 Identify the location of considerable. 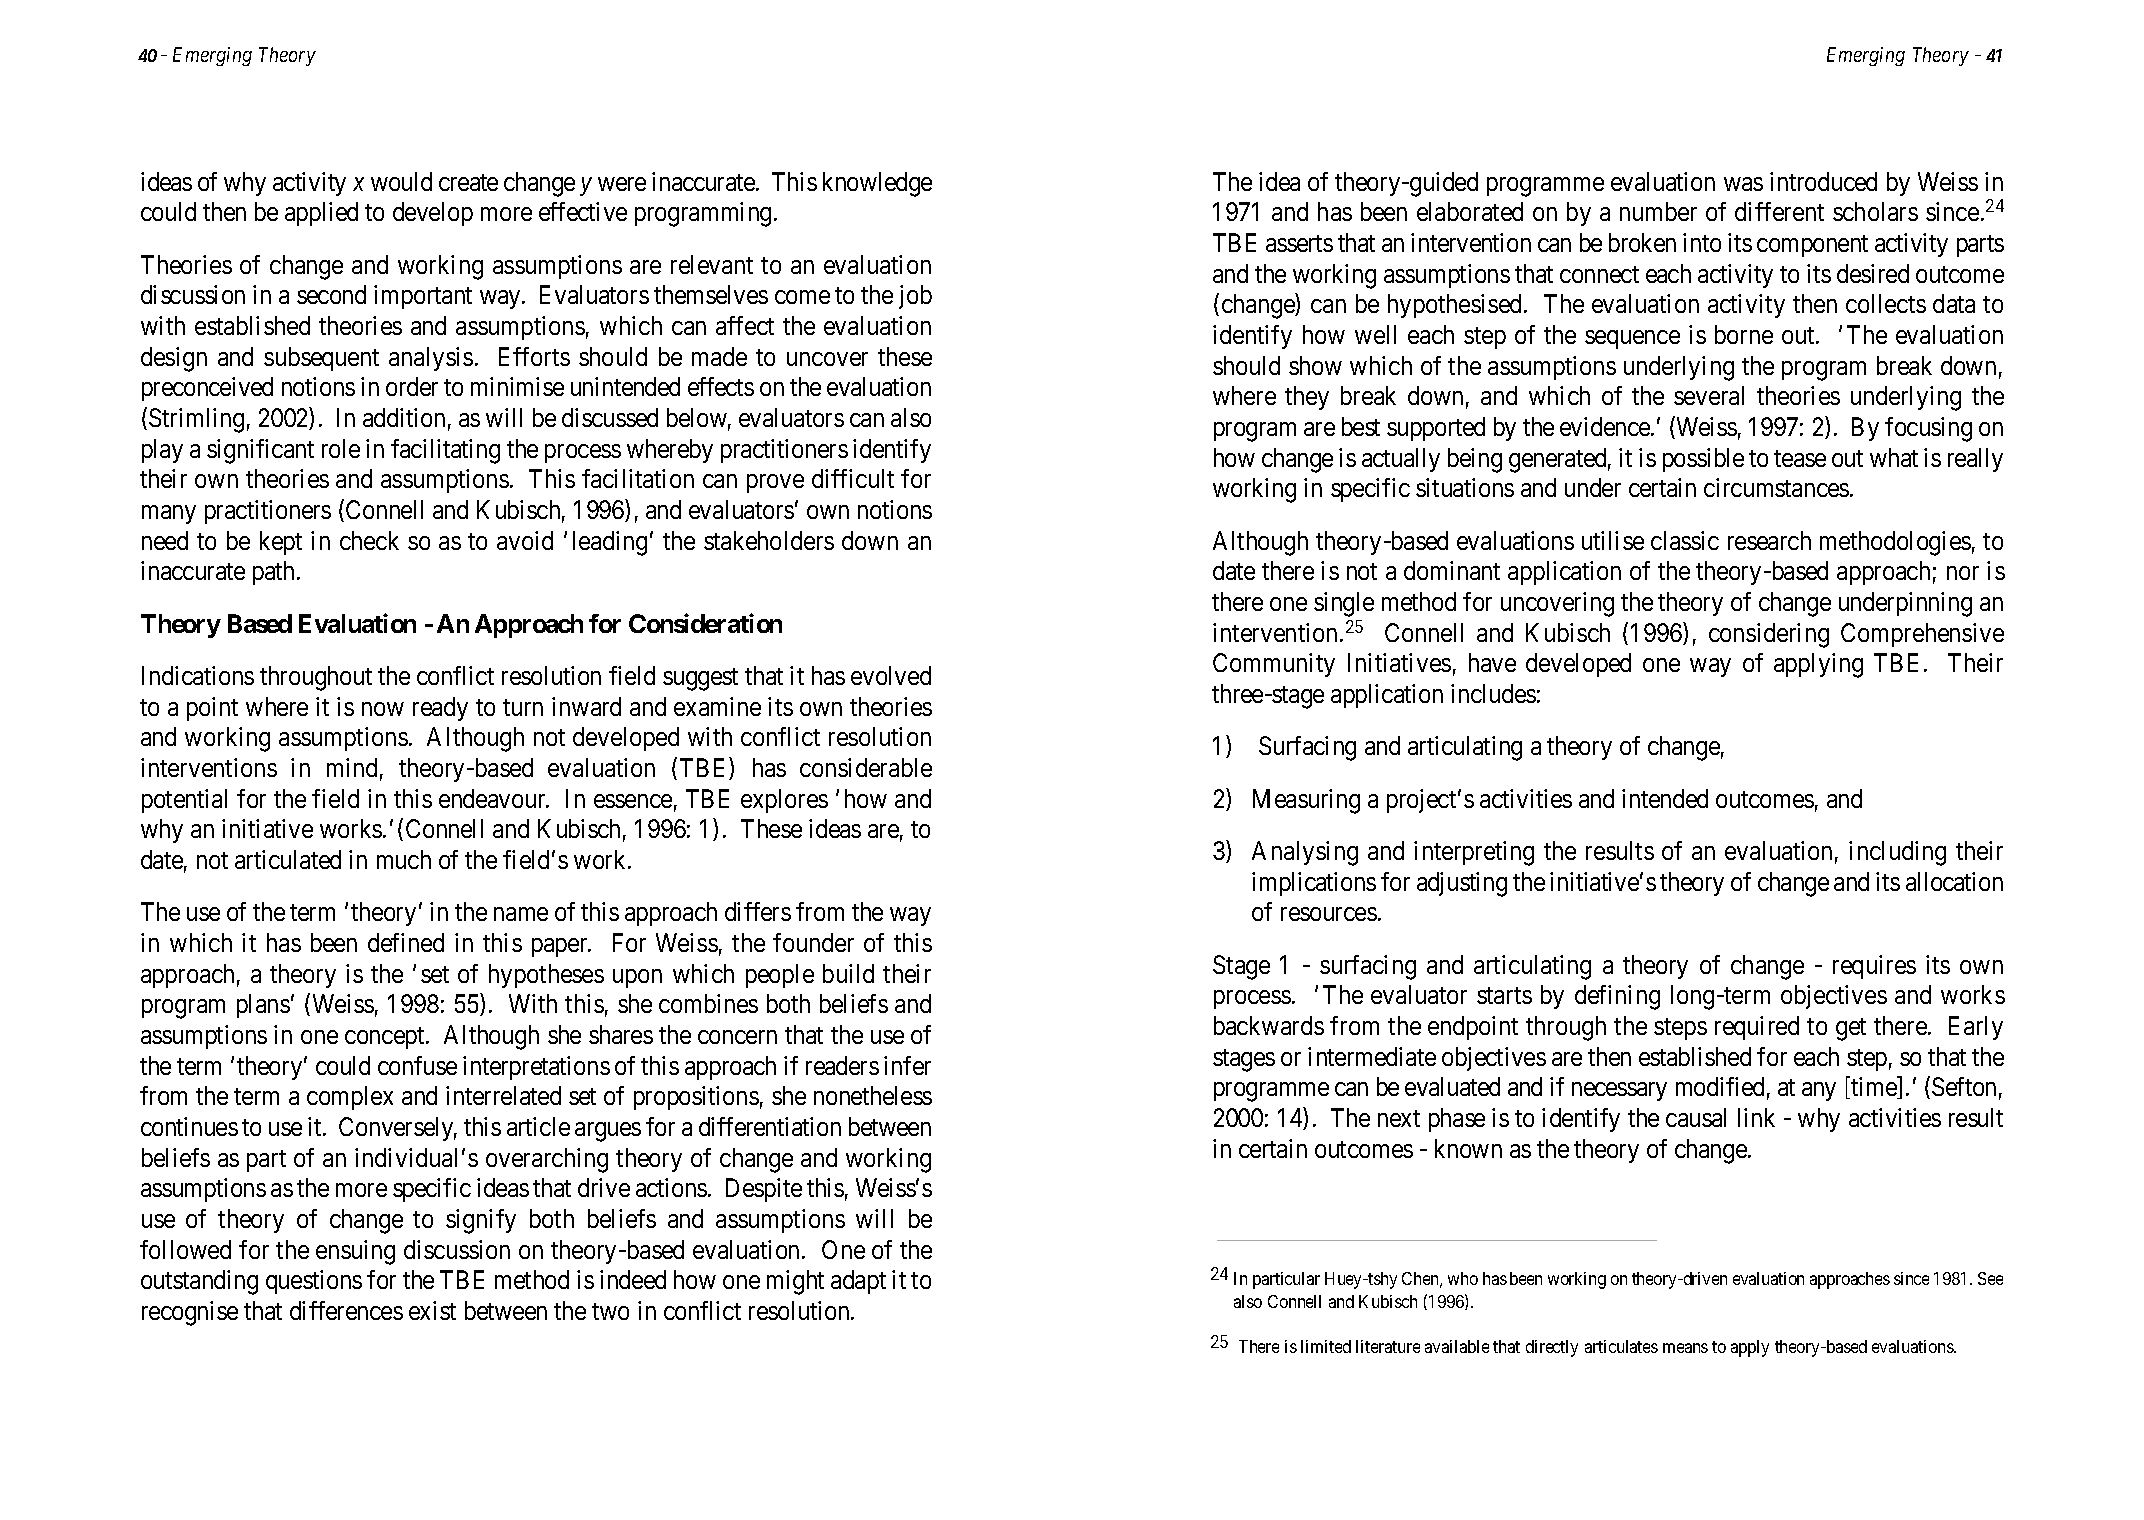
(866, 767).
